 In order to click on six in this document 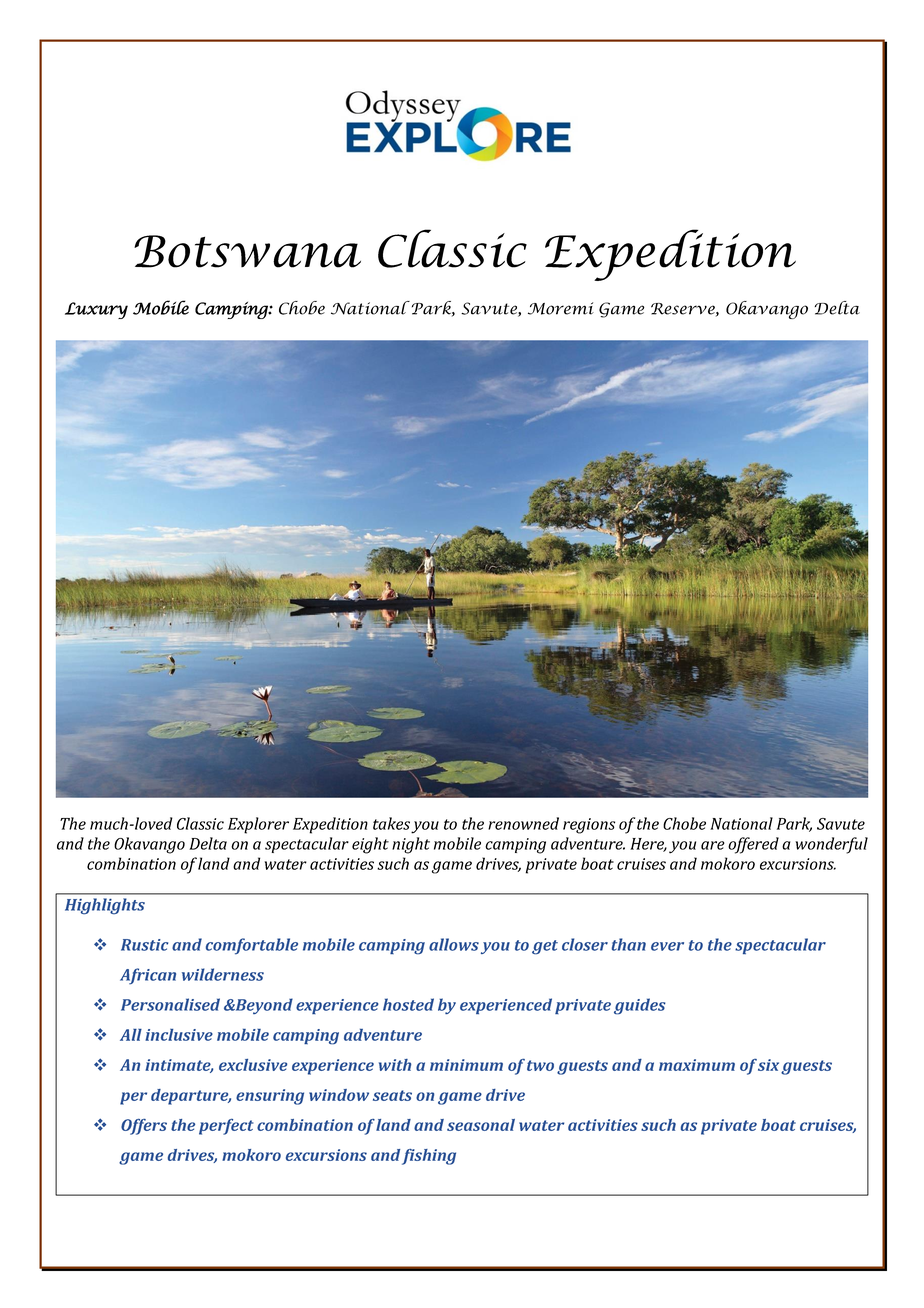, I will do `click(768, 1065)`.
